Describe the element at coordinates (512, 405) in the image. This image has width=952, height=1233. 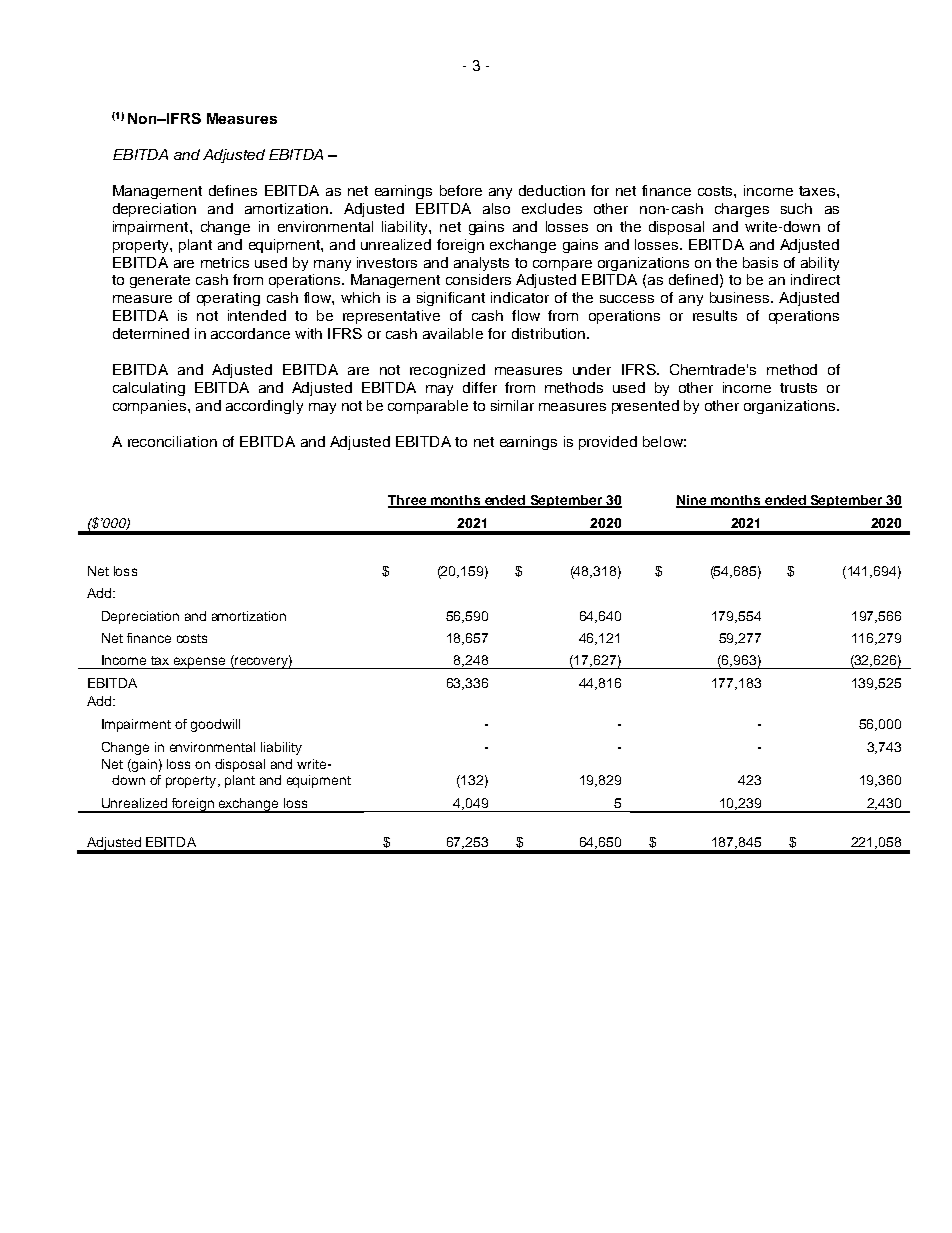
I see `similar` at that location.
